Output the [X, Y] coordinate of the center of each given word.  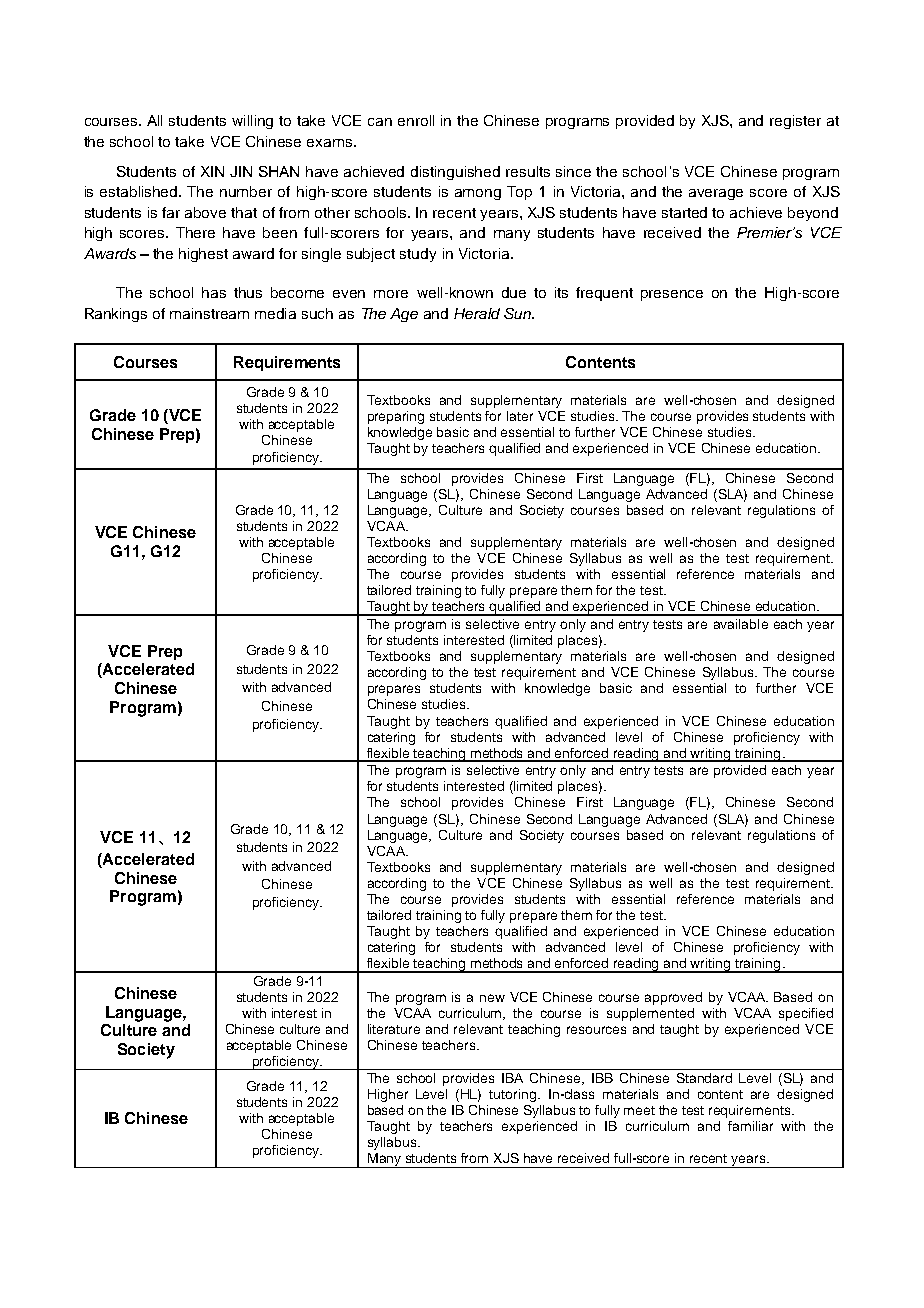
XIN [212, 171]
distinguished [455, 173]
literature [394, 1029]
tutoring [512, 1095]
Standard [704, 1078]
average [716, 194]
